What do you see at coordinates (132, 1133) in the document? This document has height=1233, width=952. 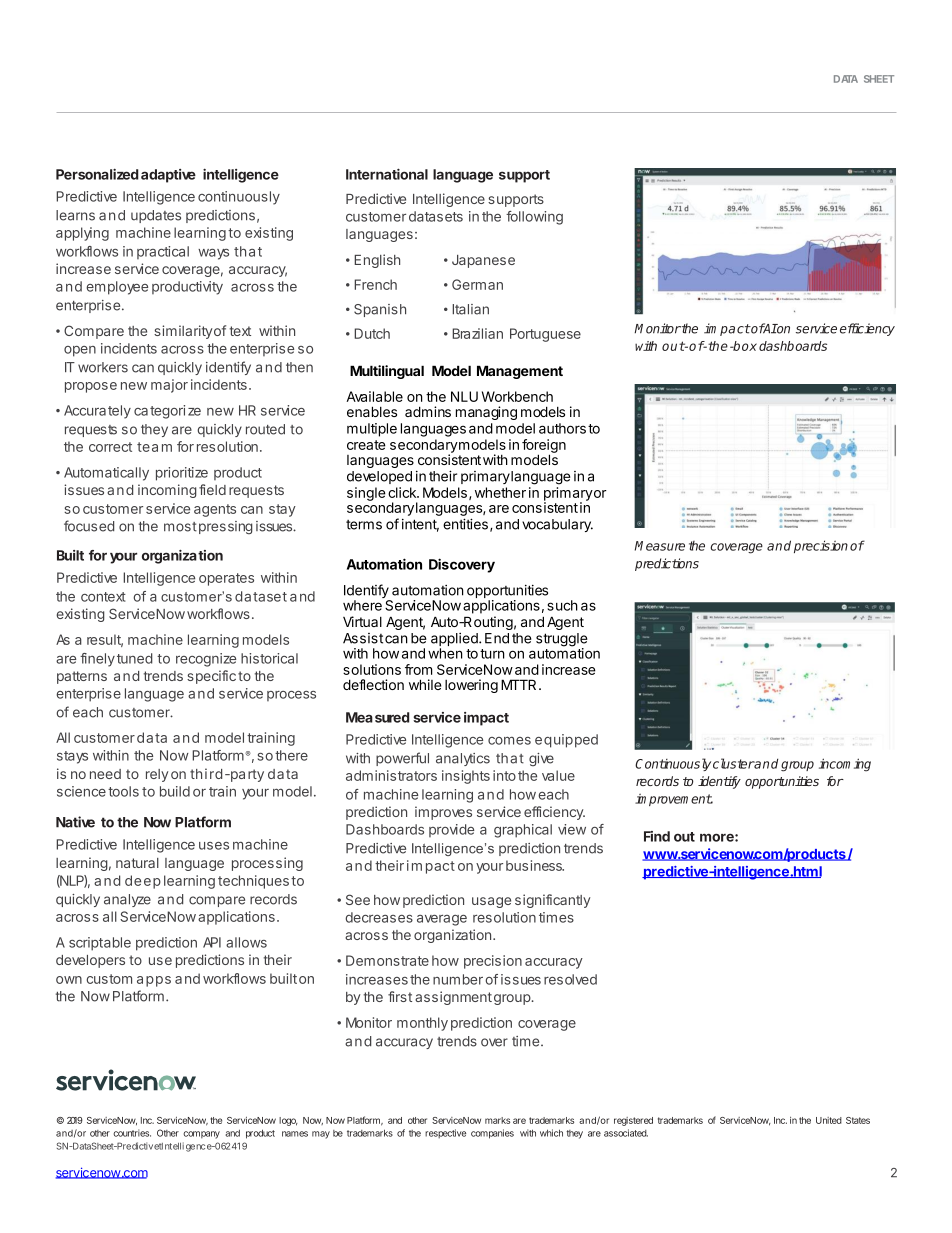 I see `countries` at bounding box center [132, 1133].
